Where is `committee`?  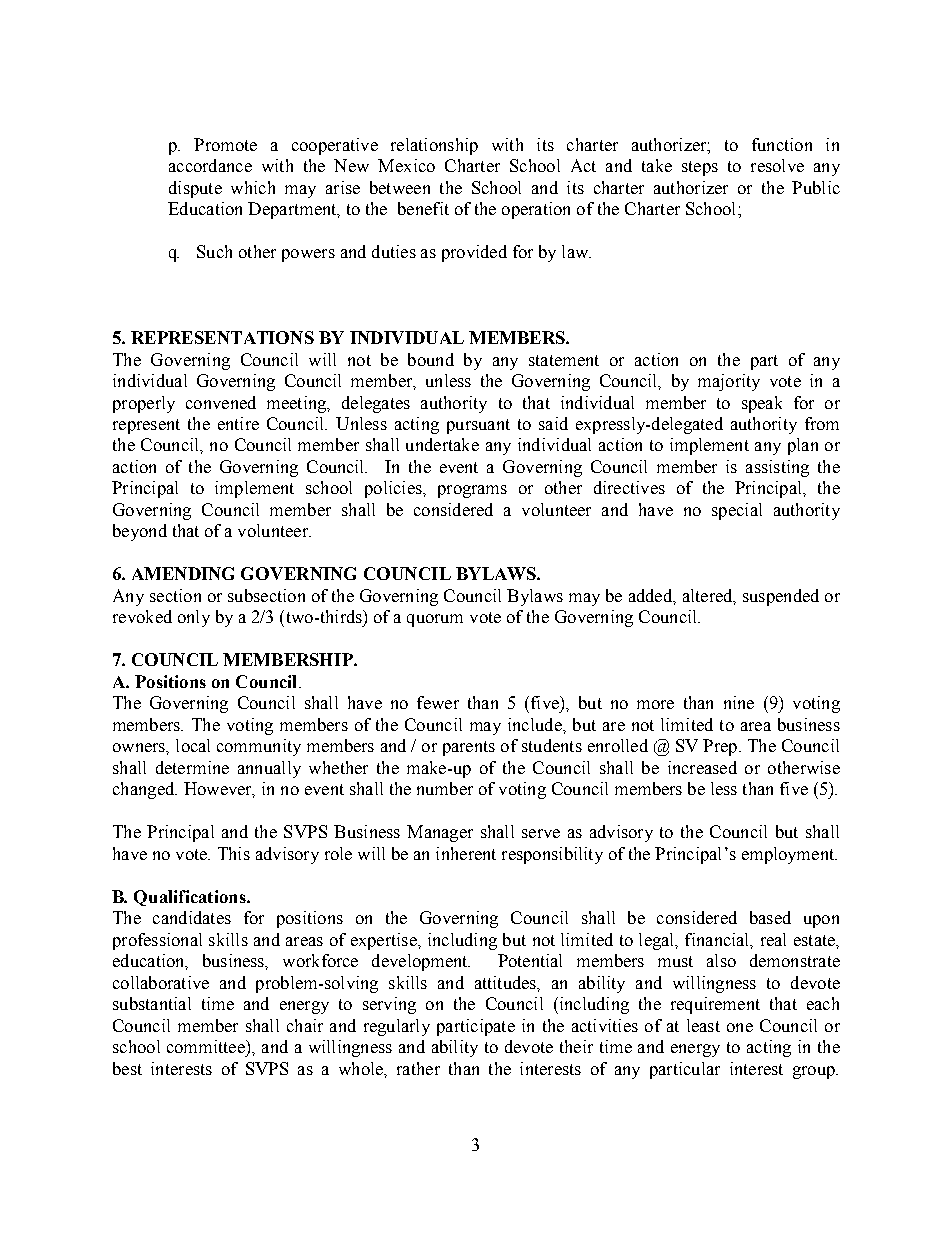
committee is located at coordinates (207, 1046).
